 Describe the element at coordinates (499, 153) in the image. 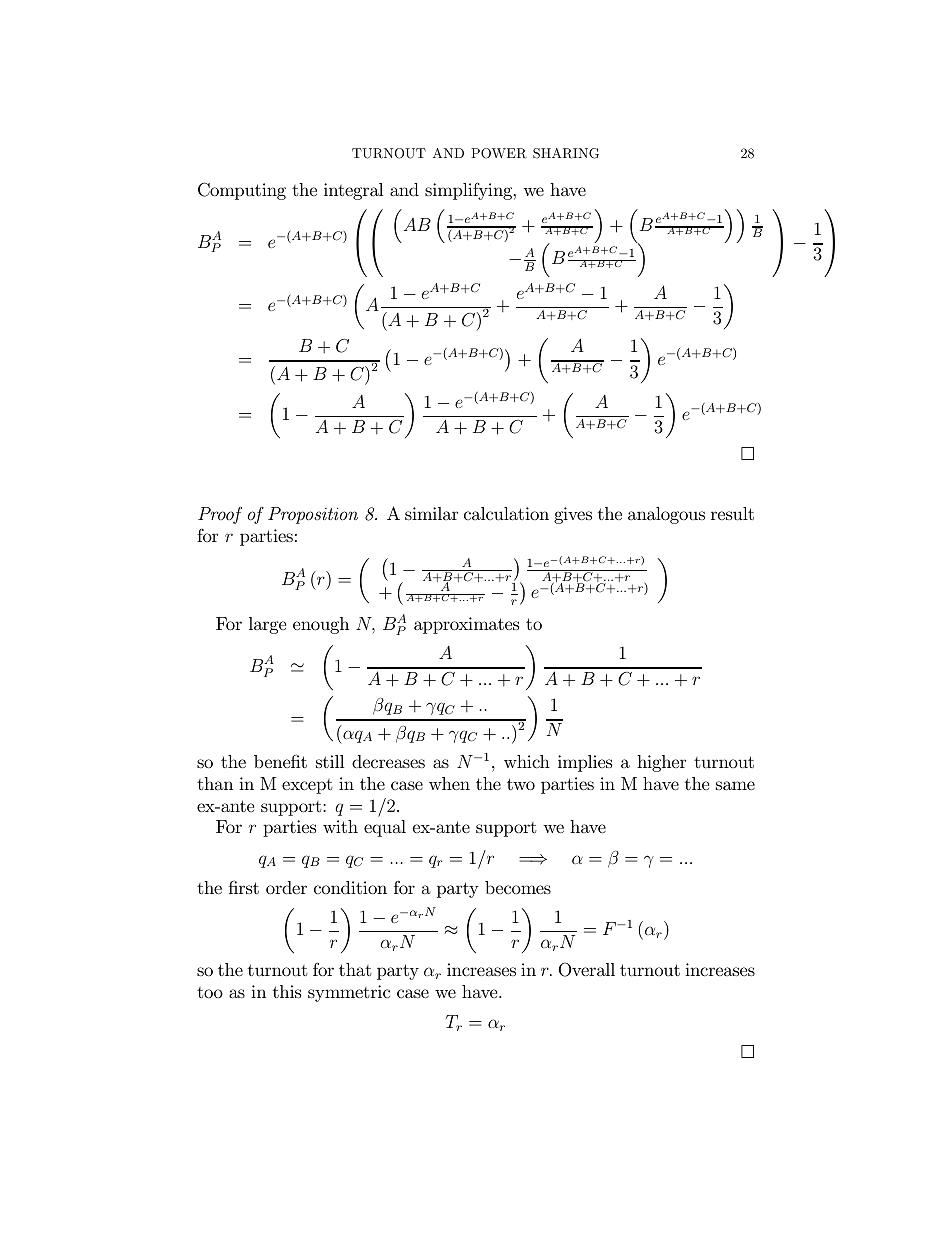

I see `POWER` at that location.
